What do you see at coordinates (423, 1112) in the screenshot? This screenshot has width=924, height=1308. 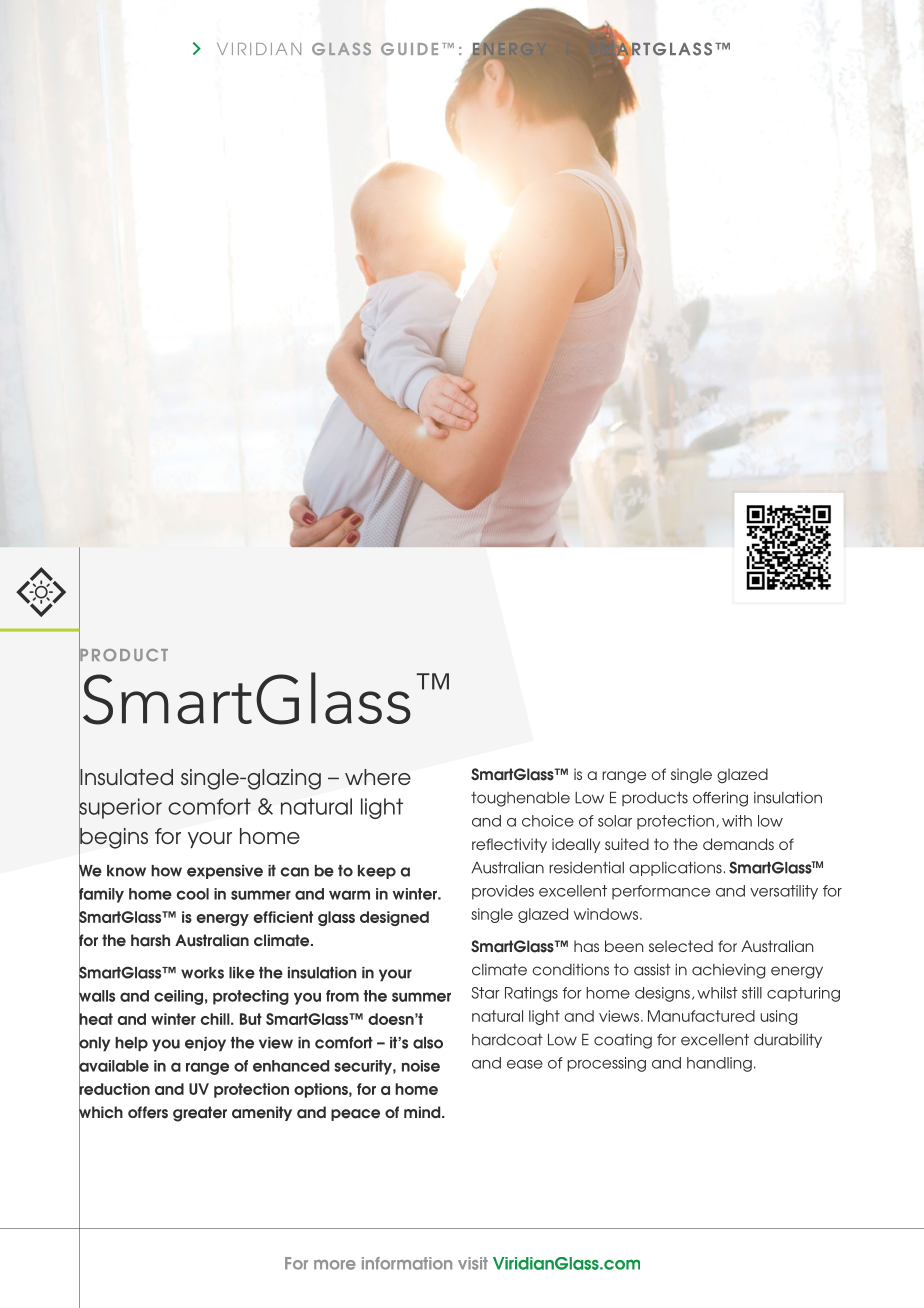 I see `mind` at bounding box center [423, 1112].
